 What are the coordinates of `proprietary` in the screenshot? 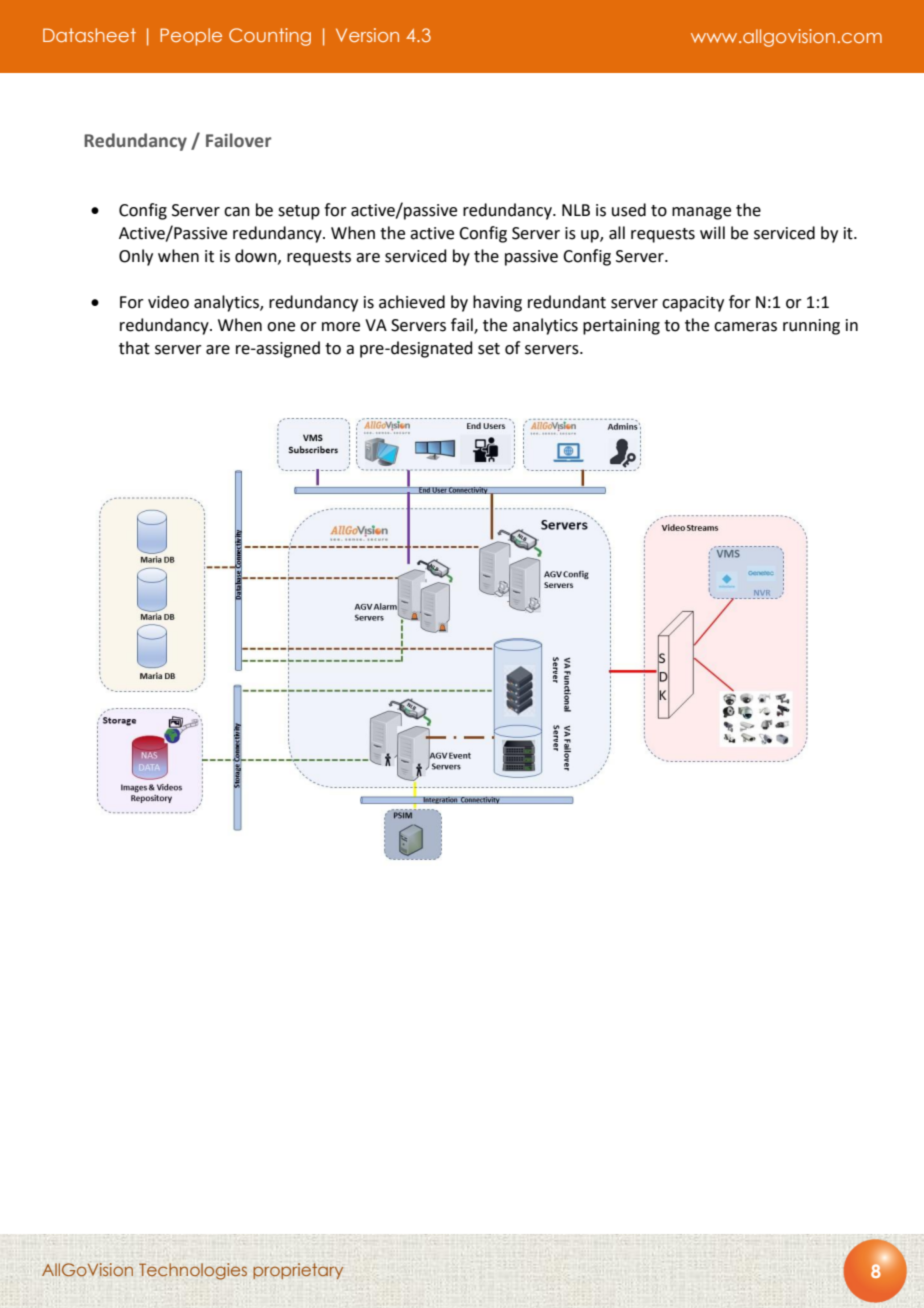 It's located at (298, 1271).
